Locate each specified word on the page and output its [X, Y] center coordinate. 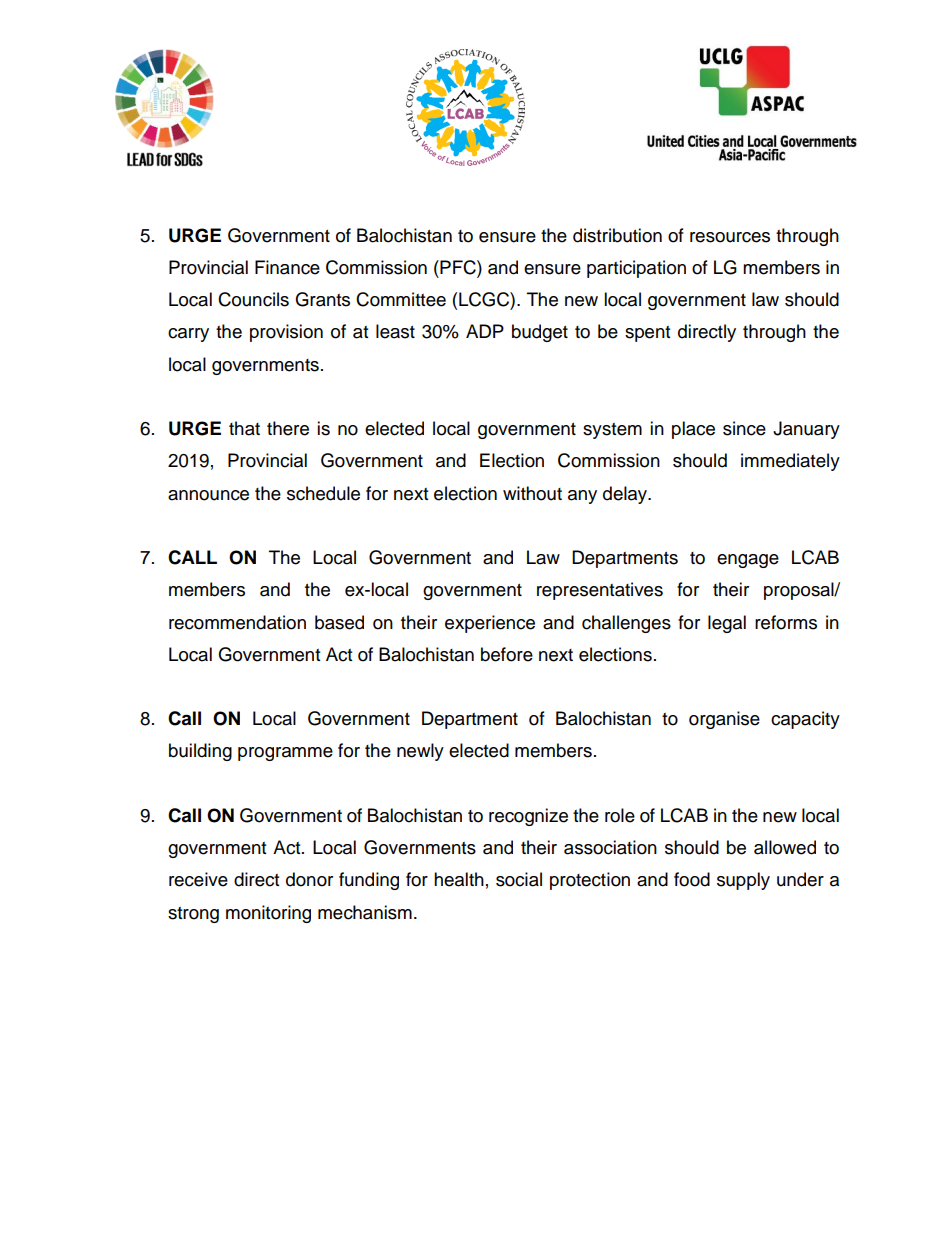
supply [743, 881]
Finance [287, 267]
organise [724, 720]
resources [730, 237]
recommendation [237, 622]
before [507, 654]
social [519, 879]
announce [208, 495]
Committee [401, 299]
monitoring [268, 914]
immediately [790, 462]
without [532, 493]
